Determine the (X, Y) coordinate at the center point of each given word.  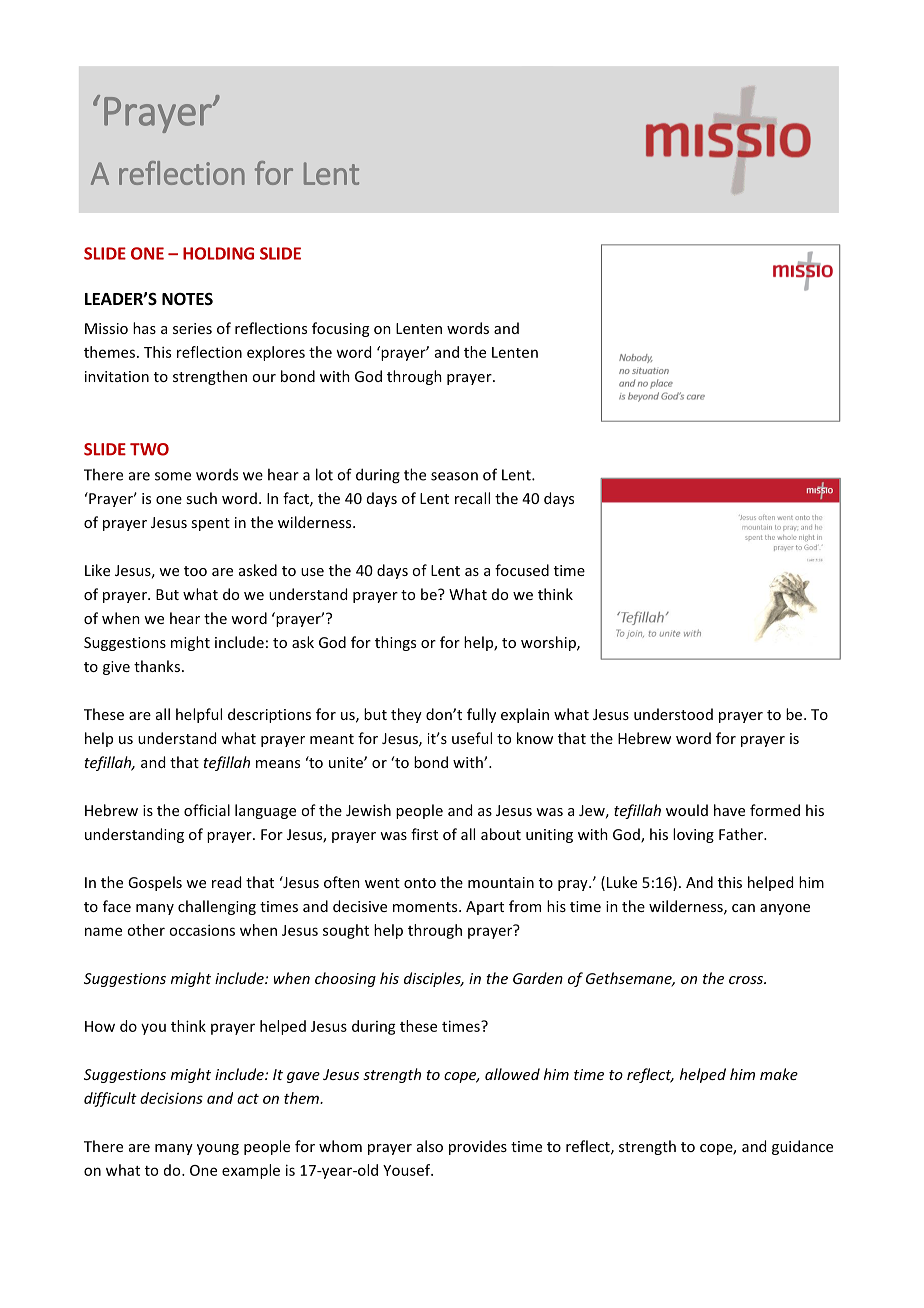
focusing (340, 329)
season (454, 476)
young (218, 1149)
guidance (802, 1147)
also (430, 1146)
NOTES (187, 299)
